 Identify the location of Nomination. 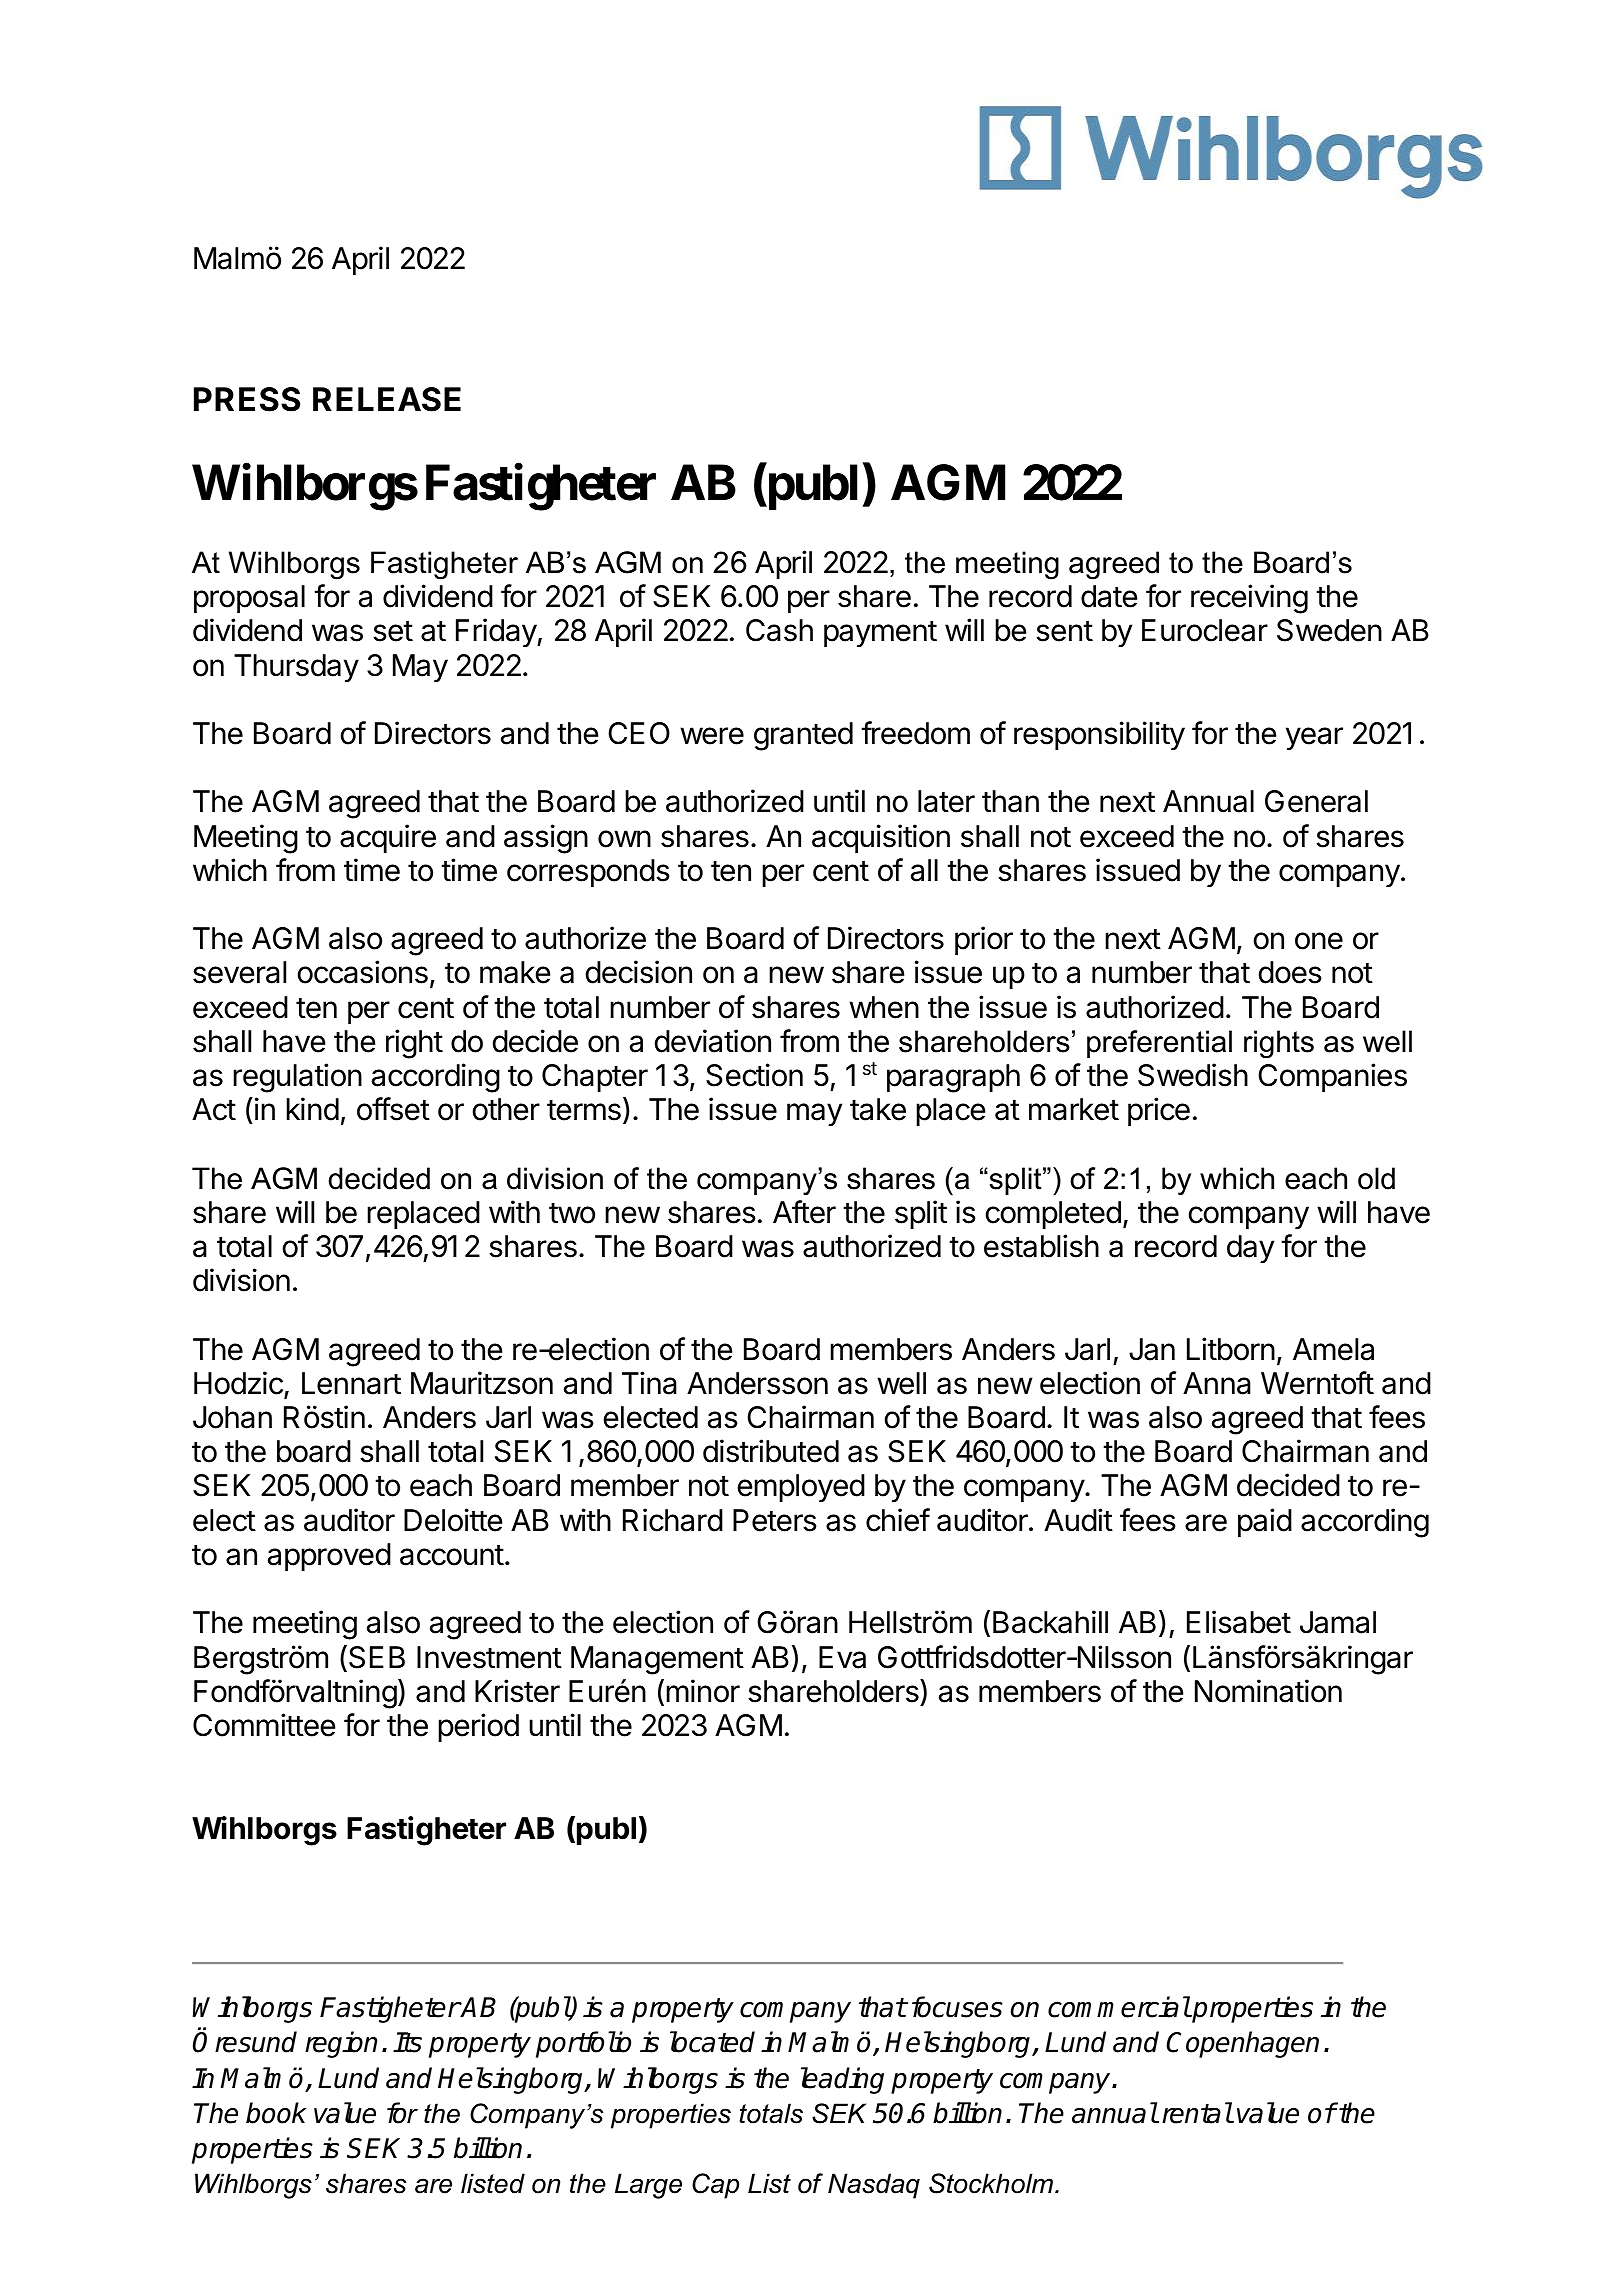
(1268, 1691).
